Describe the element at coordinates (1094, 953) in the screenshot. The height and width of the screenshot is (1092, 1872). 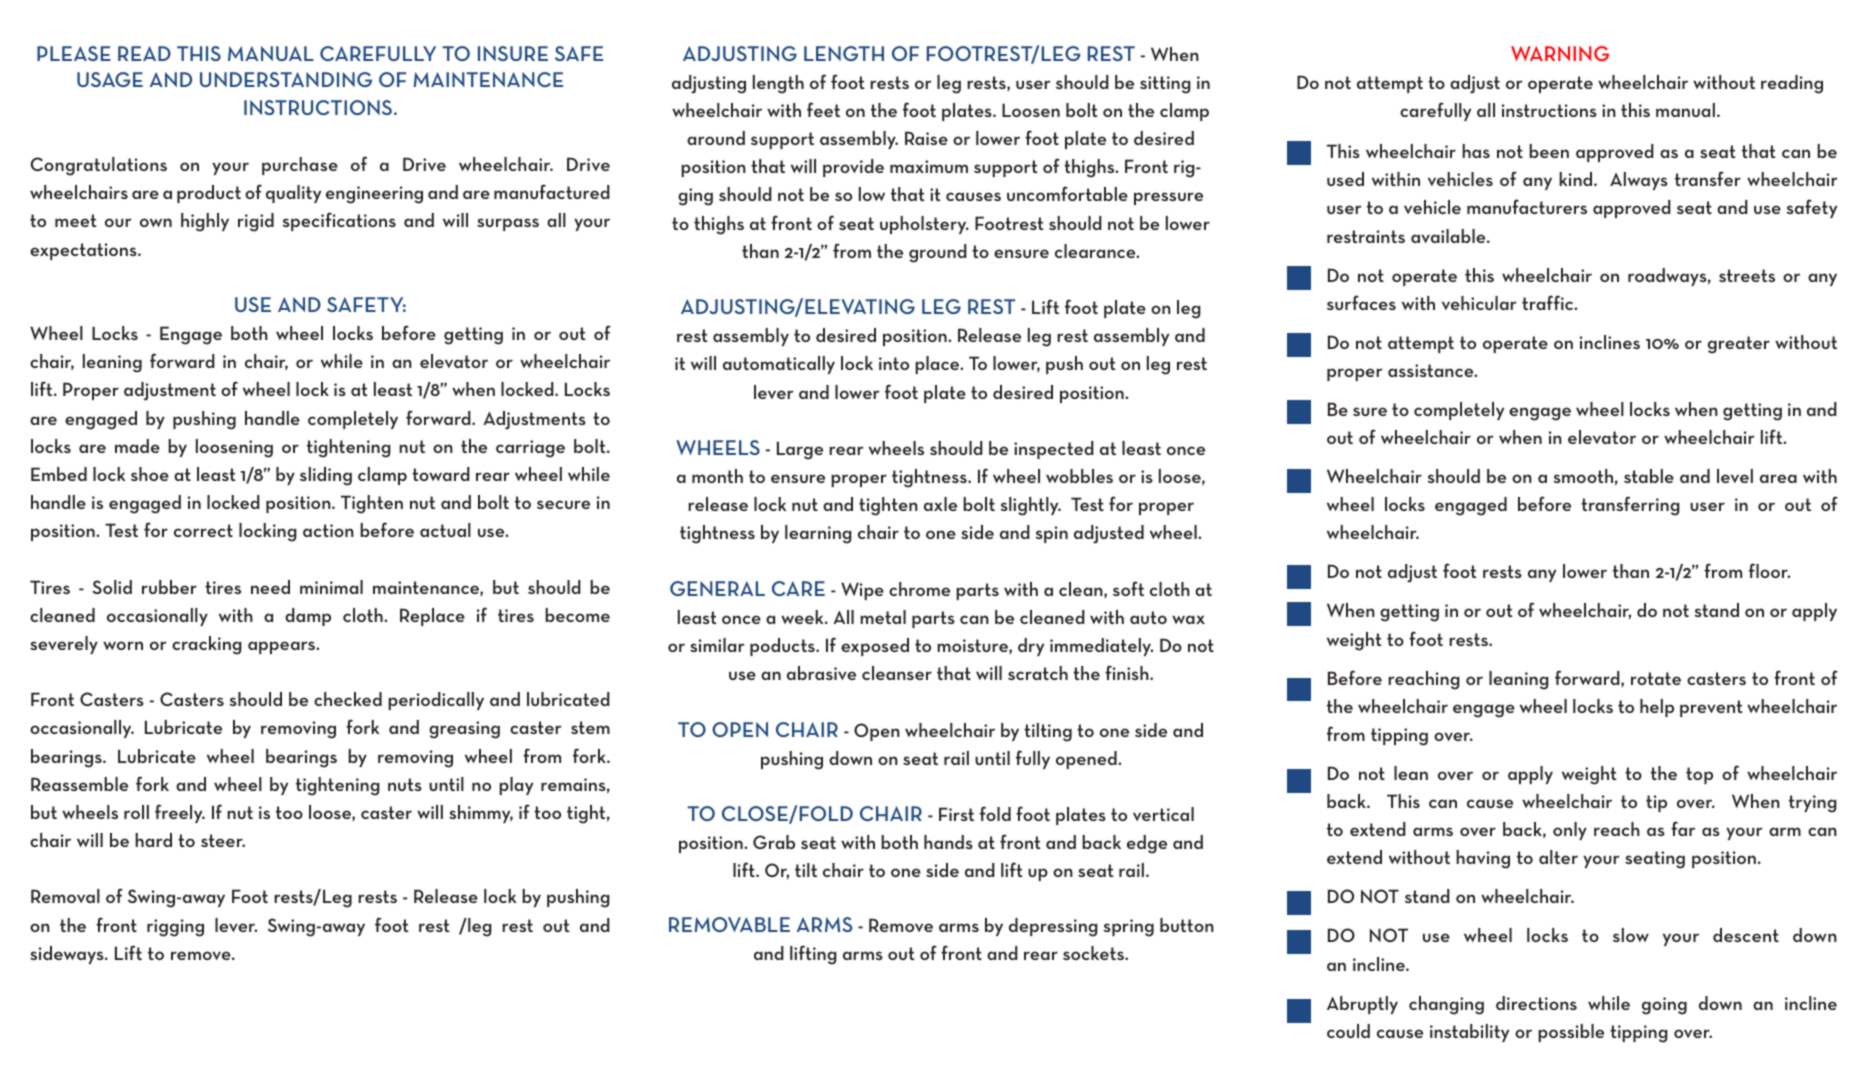
I see `sockets` at that location.
